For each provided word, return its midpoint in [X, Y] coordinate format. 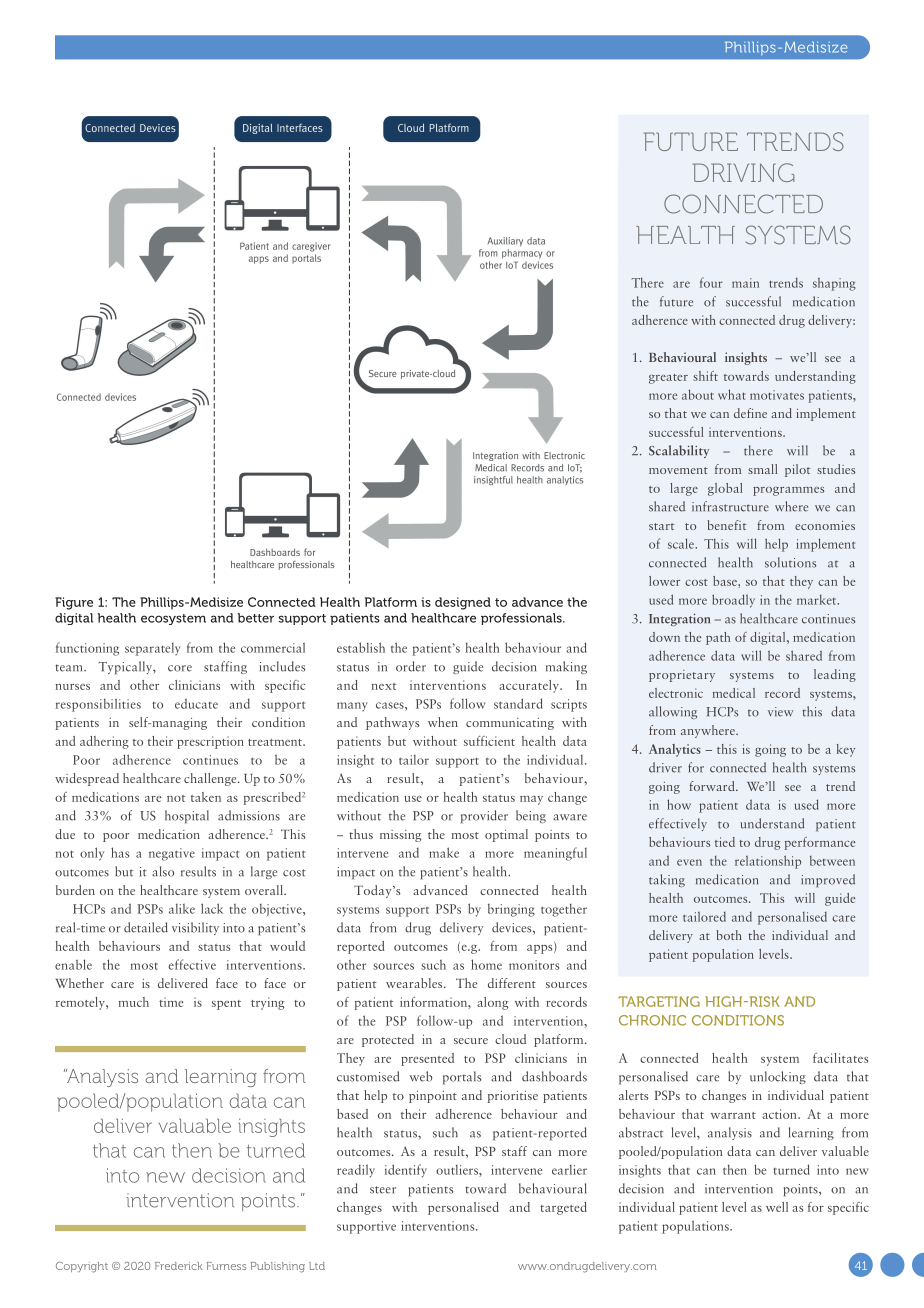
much [134, 1002]
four [711, 282]
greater [668, 379]
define [750, 413]
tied [725, 842]
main [745, 283]
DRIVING [743, 172]
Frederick [179, 1266]
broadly [733, 601]
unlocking [778, 1077]
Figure [74, 603]
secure [471, 1041]
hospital [187, 816]
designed [463, 603]
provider [484, 816]
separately [153, 649]
